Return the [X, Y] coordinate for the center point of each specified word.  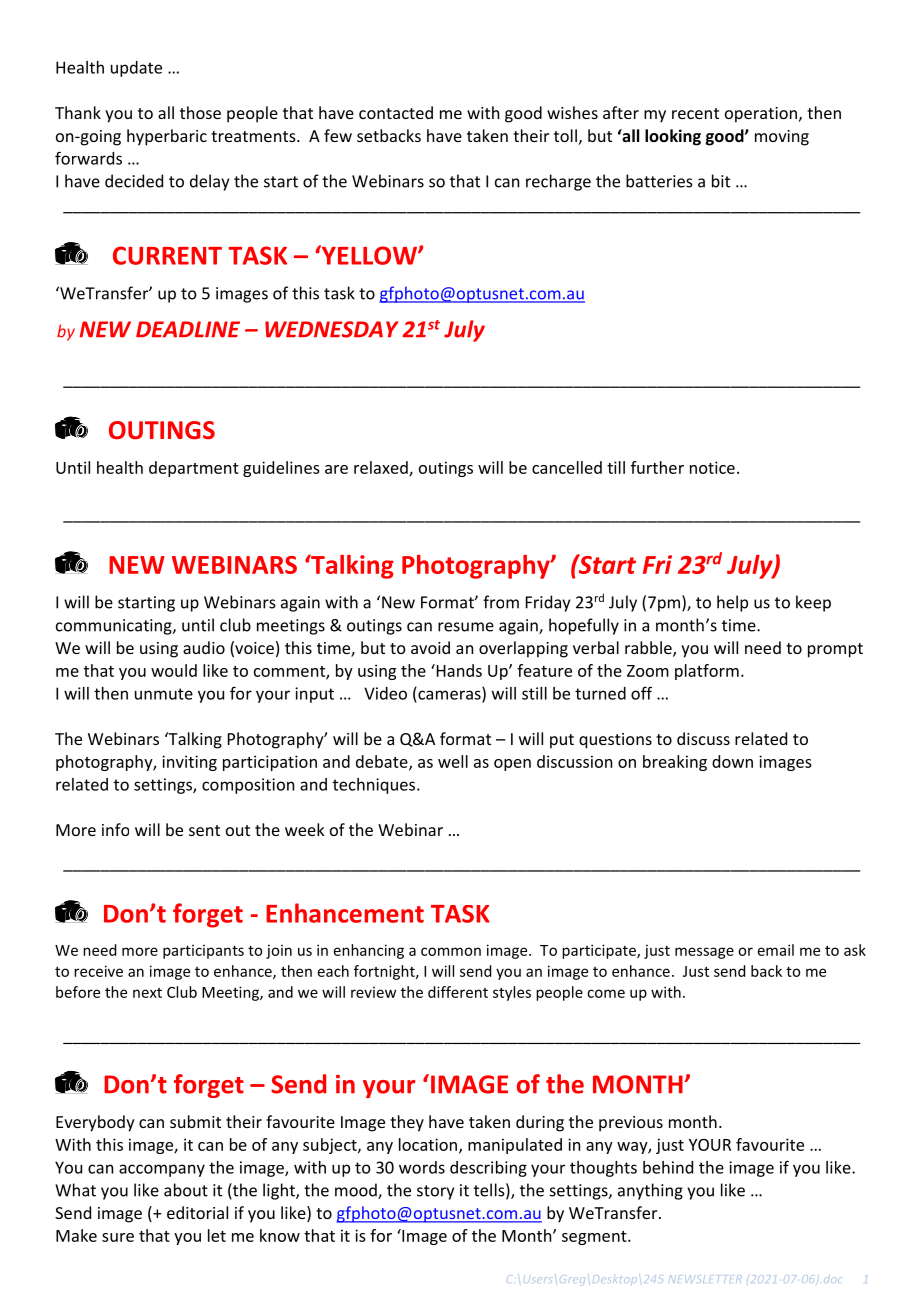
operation [761, 115]
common [451, 951]
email [776, 950]
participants [203, 952]
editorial [197, 1212]
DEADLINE [188, 329]
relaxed [382, 468]
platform [707, 672]
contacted [396, 112]
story [435, 1192]
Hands [458, 670]
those [200, 112]
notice [712, 467]
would [174, 670]
